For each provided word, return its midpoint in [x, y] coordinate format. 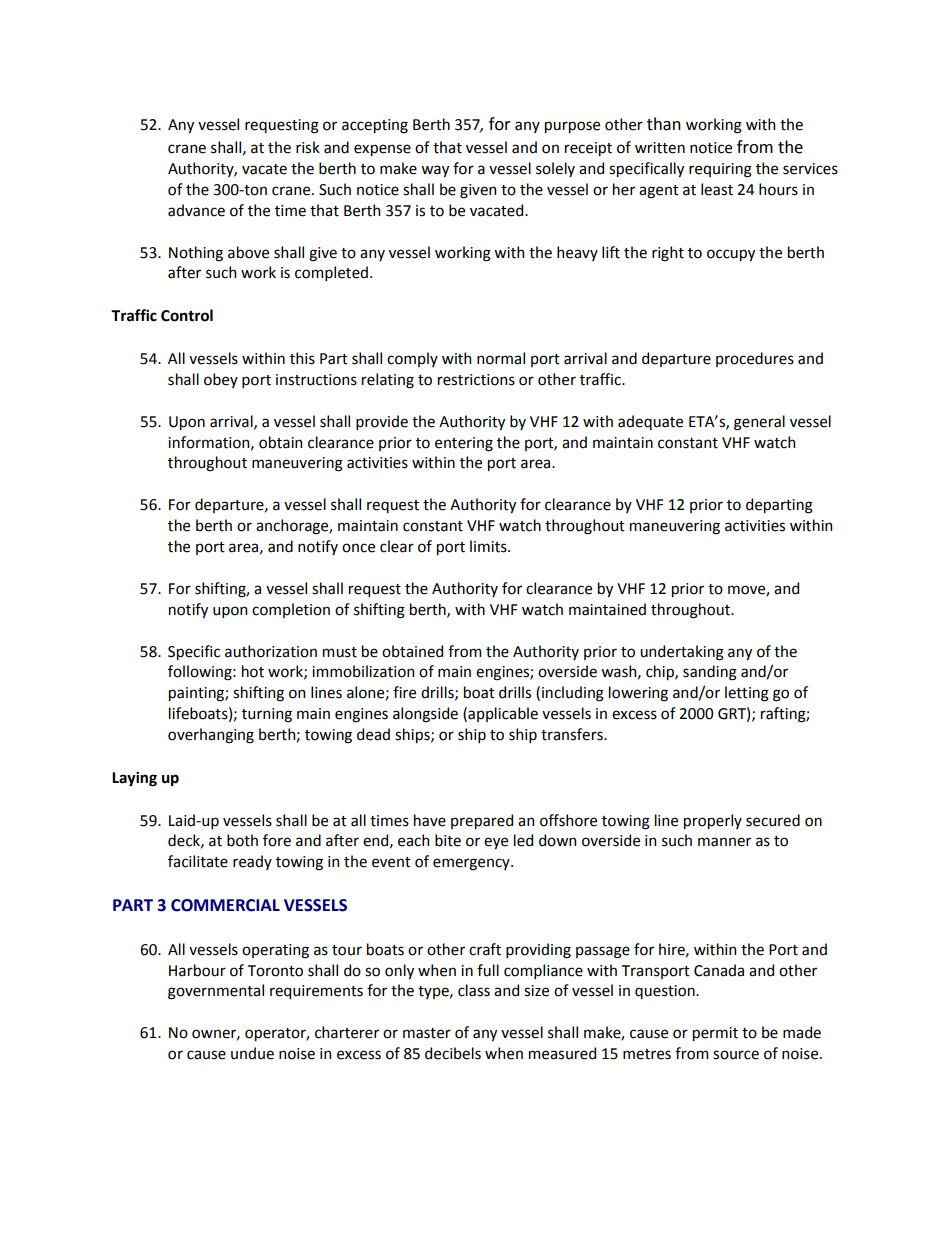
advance [196, 210]
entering [464, 444]
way [435, 171]
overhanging [211, 736]
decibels [453, 1053]
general [759, 423]
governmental [216, 992]
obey [221, 380]
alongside [425, 715]
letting [747, 694]
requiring [720, 170]
